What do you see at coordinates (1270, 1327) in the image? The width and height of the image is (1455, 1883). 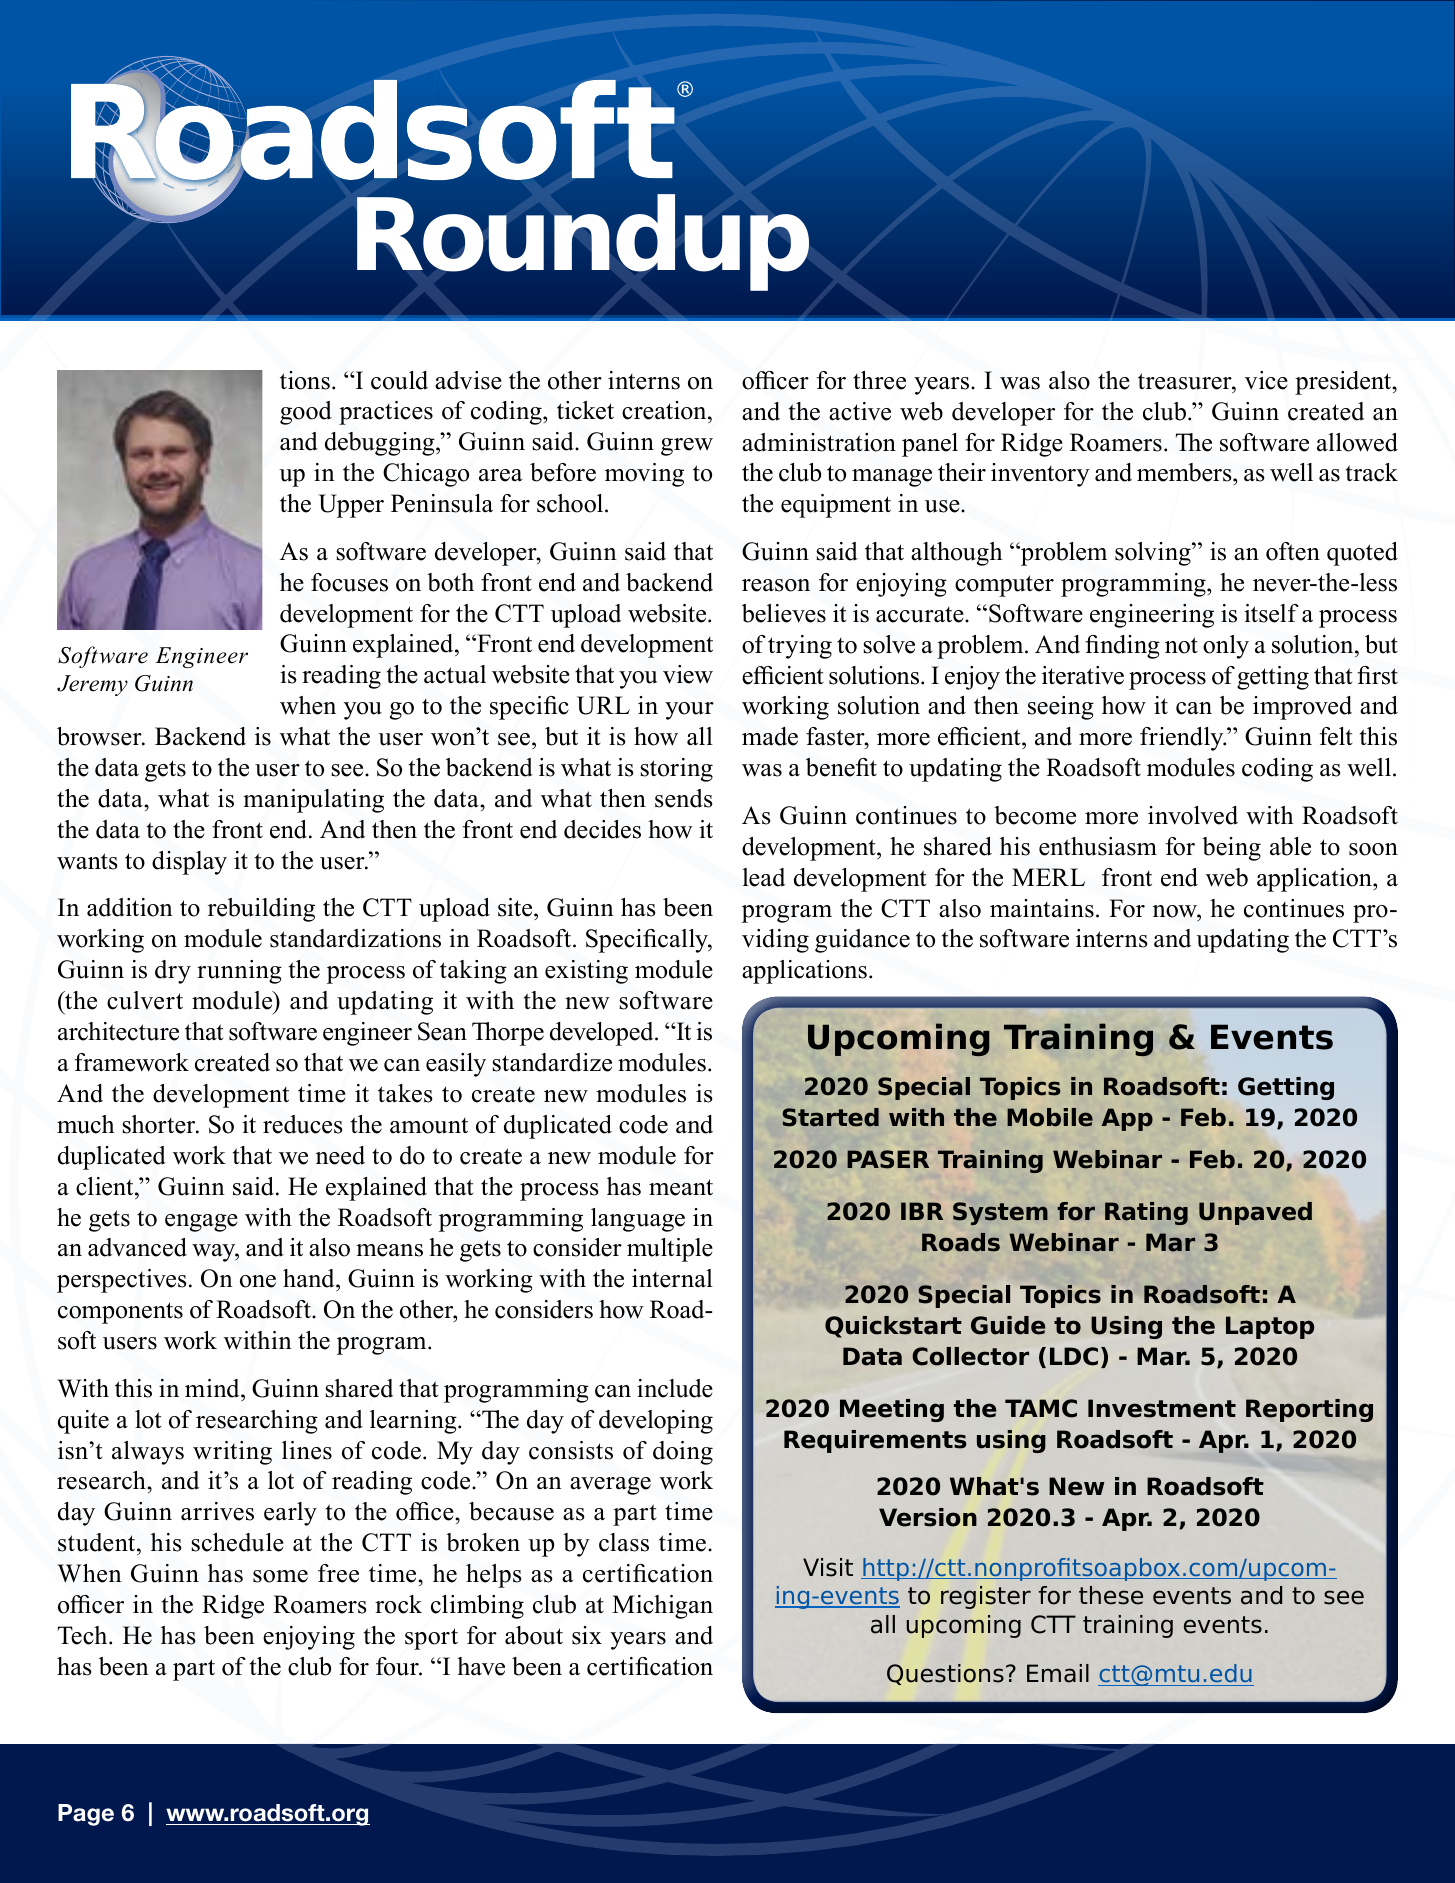 I see `Laptop` at bounding box center [1270, 1327].
